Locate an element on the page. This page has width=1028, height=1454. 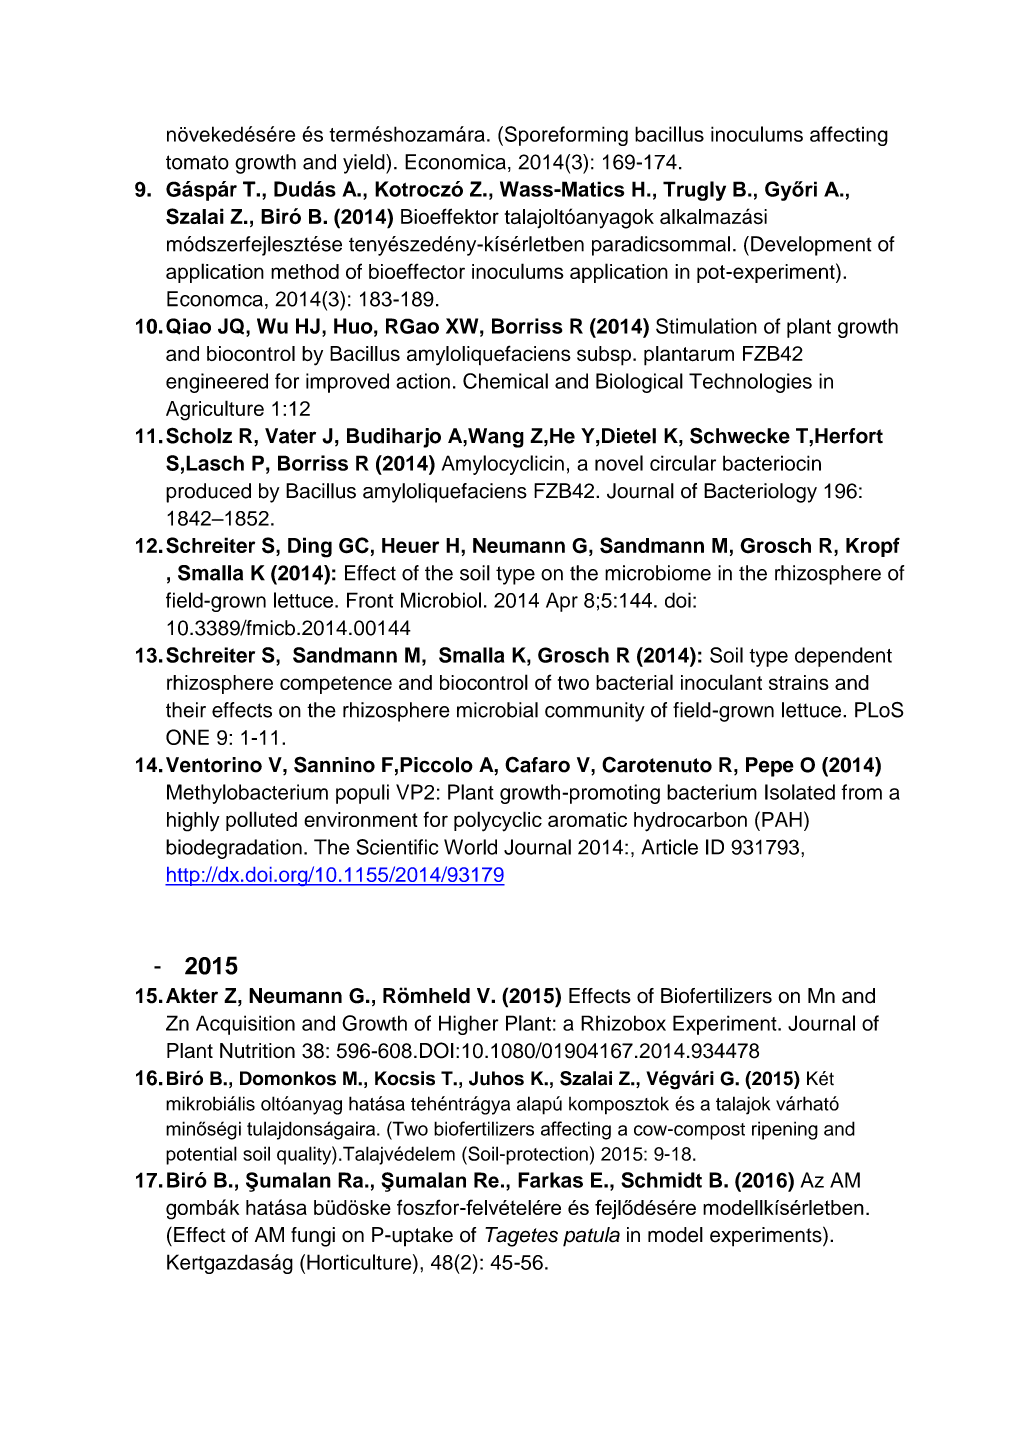
method is located at coordinates (305, 271).
